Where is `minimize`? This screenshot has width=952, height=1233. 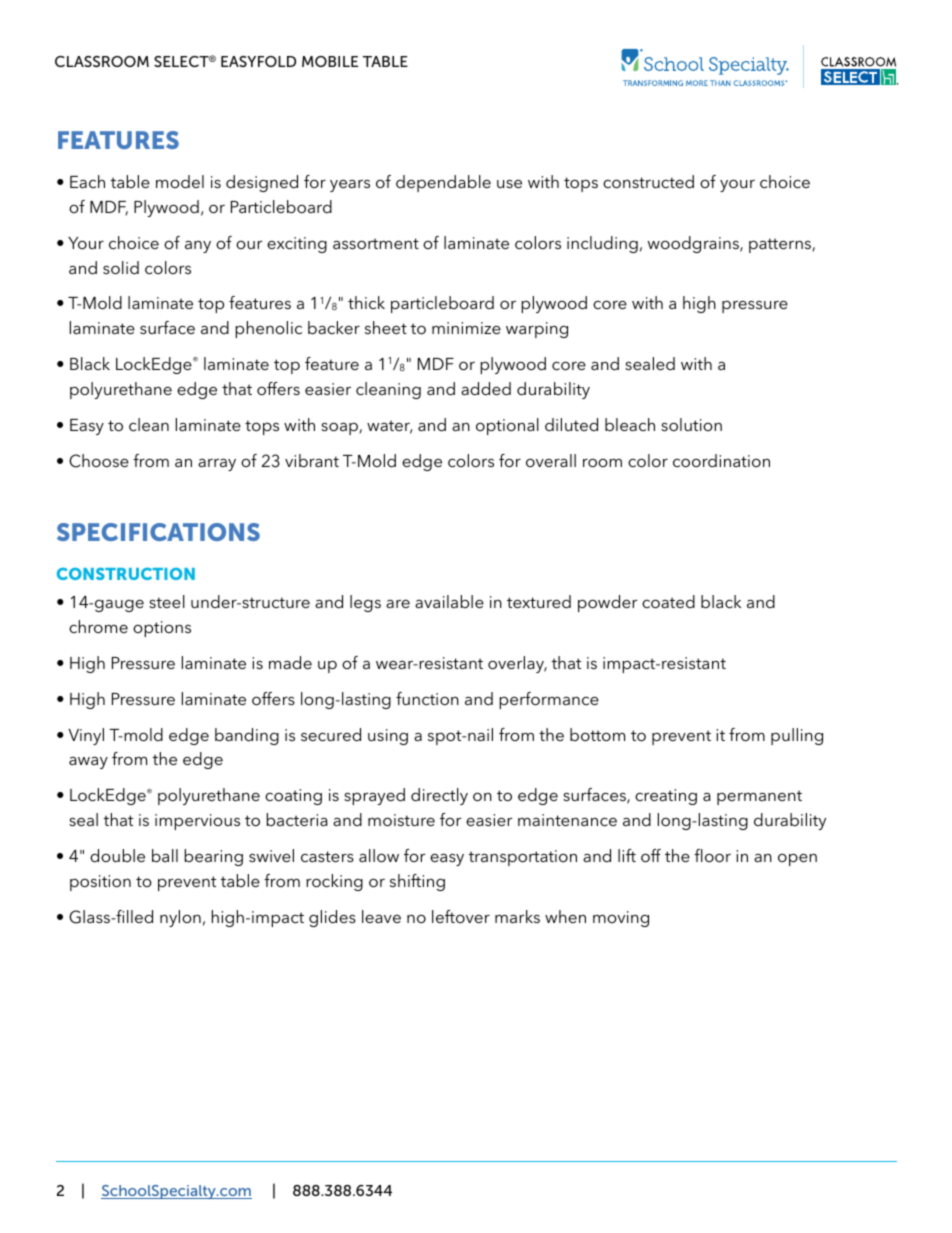 minimize is located at coordinates (466, 328).
